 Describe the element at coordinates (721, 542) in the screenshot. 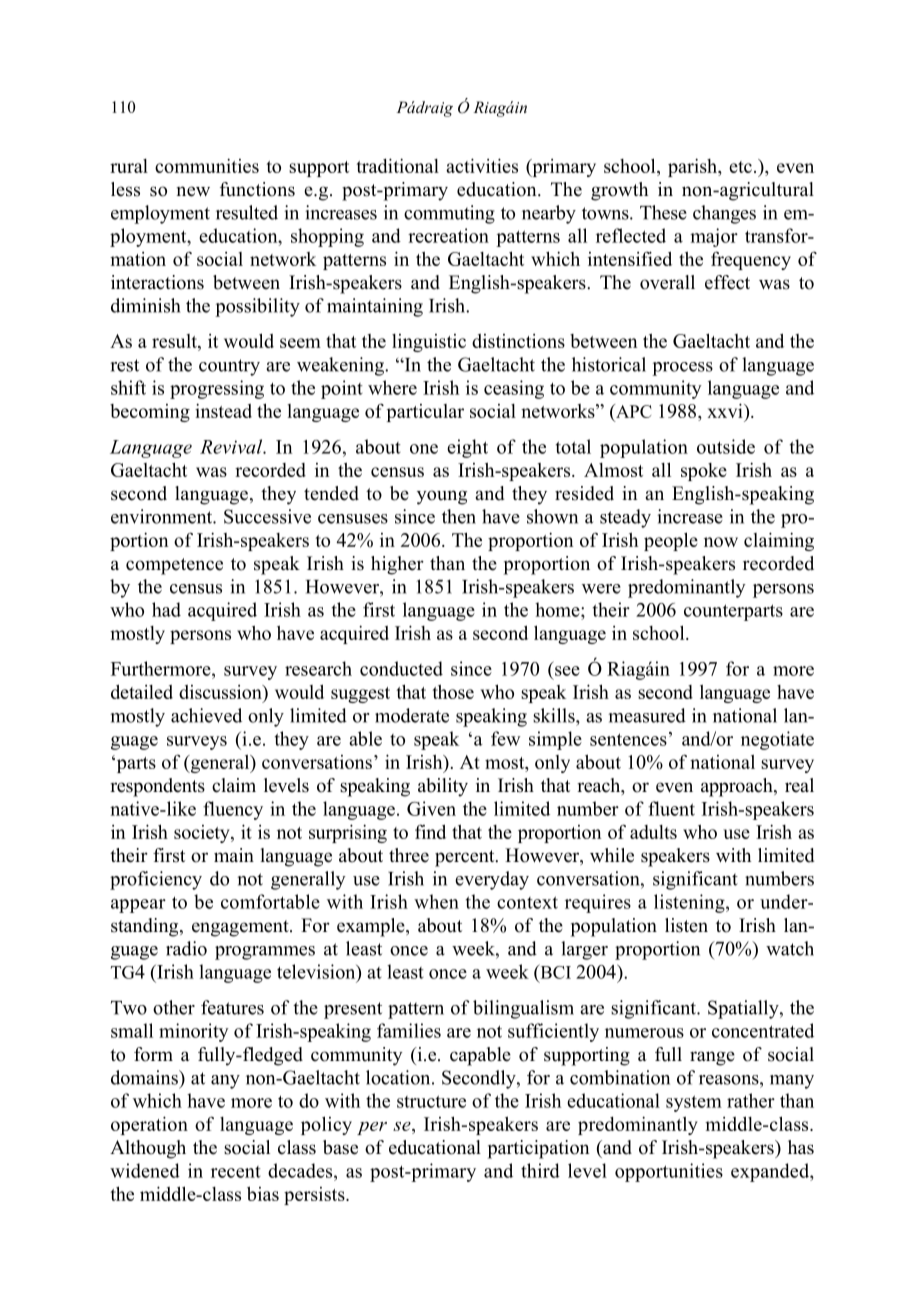

I see `now` at that location.
